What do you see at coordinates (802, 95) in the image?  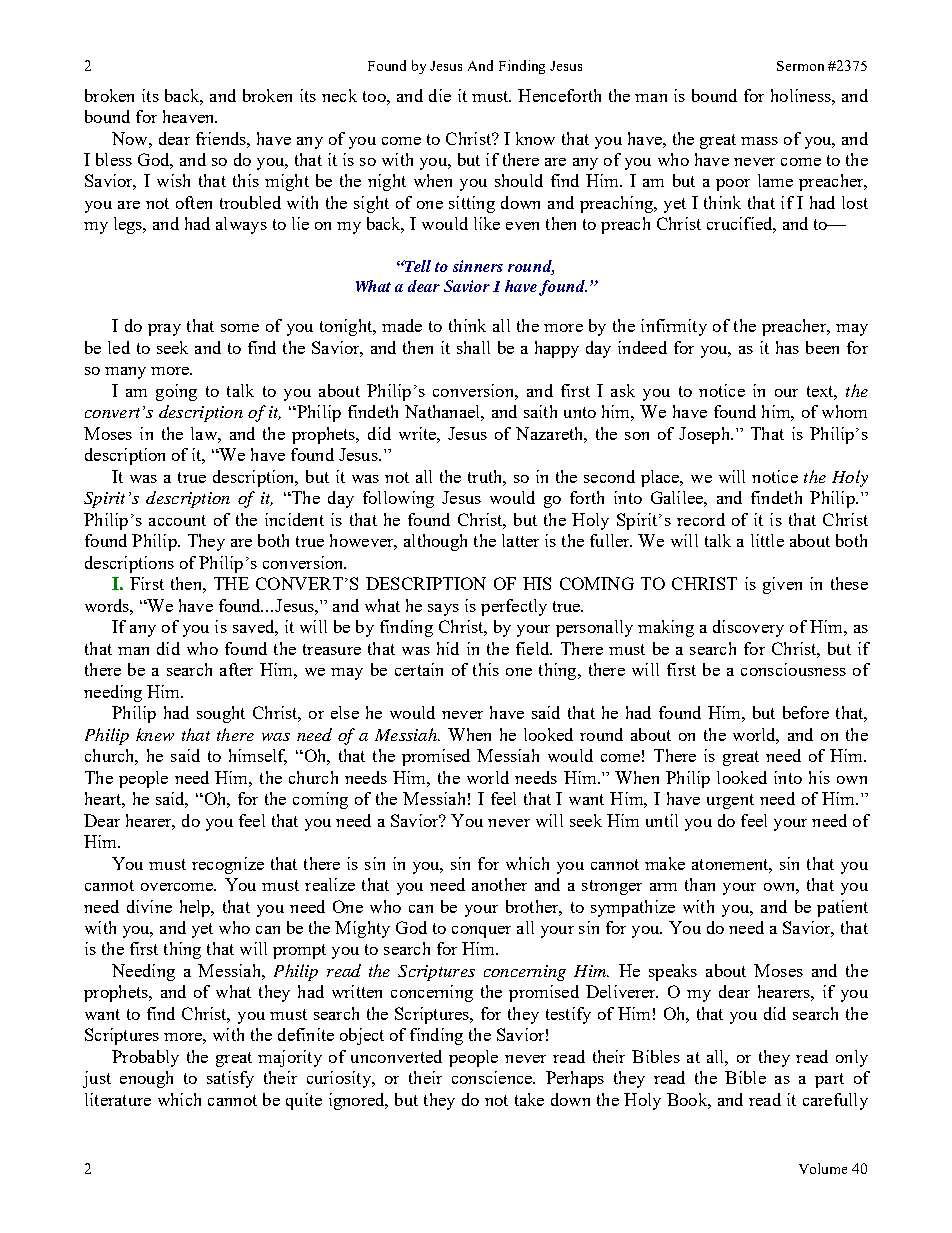 I see `holiness` at bounding box center [802, 95].
